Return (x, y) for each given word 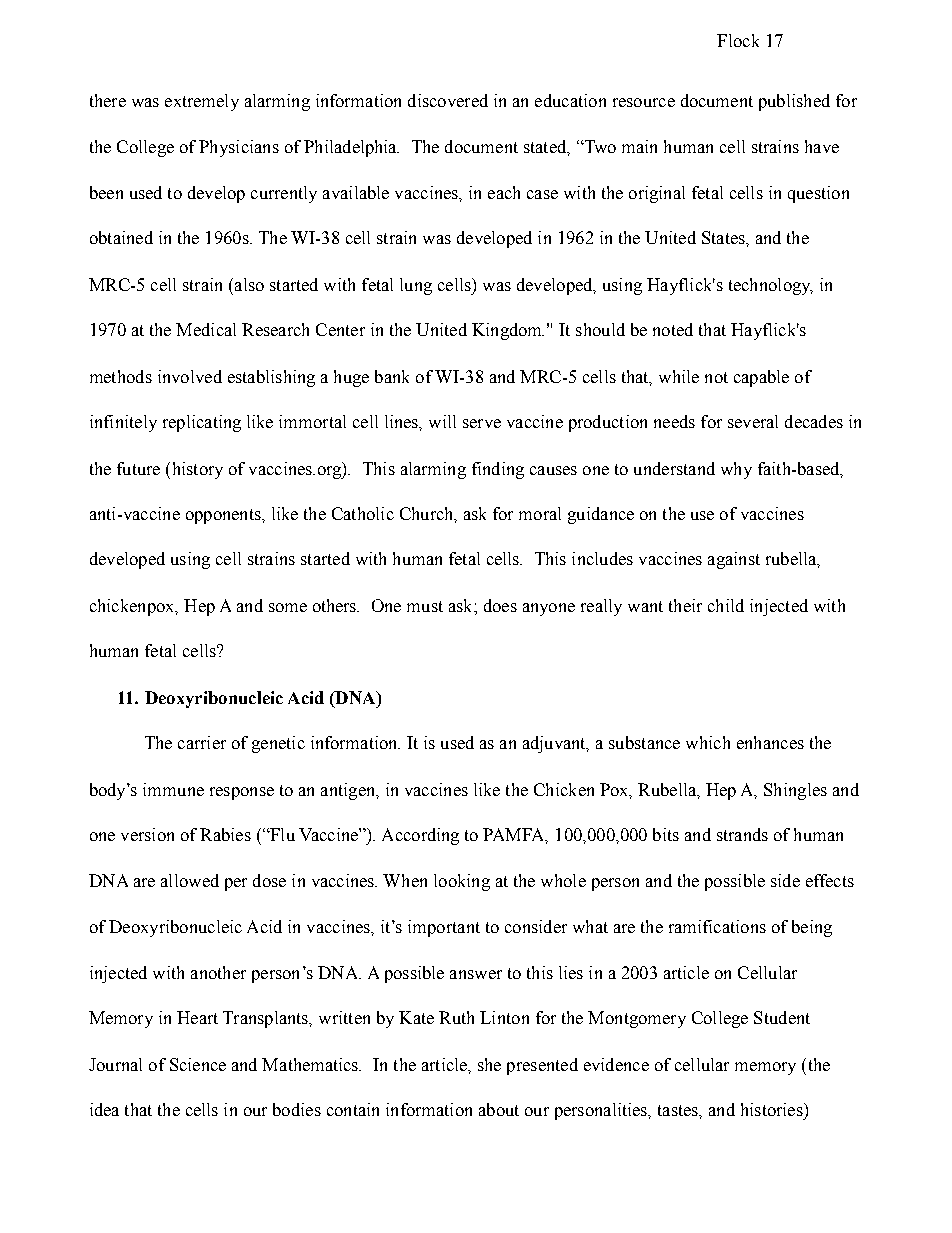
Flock (738, 40)
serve (482, 423)
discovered (448, 100)
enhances (770, 742)
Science (198, 1064)
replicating (202, 423)
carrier (202, 742)
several (753, 421)
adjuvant (555, 744)
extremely (202, 102)
